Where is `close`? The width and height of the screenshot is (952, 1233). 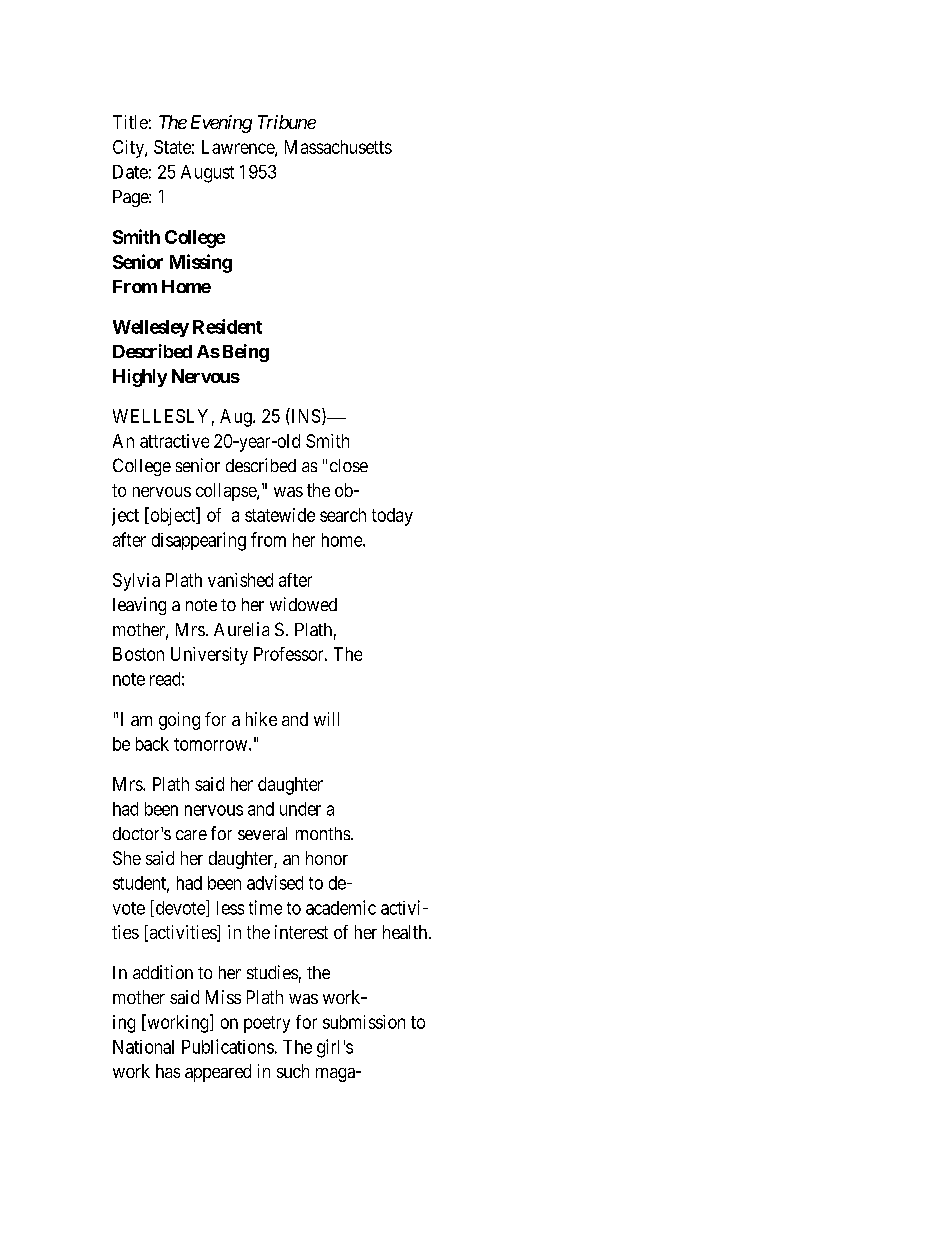 close is located at coordinates (349, 465).
